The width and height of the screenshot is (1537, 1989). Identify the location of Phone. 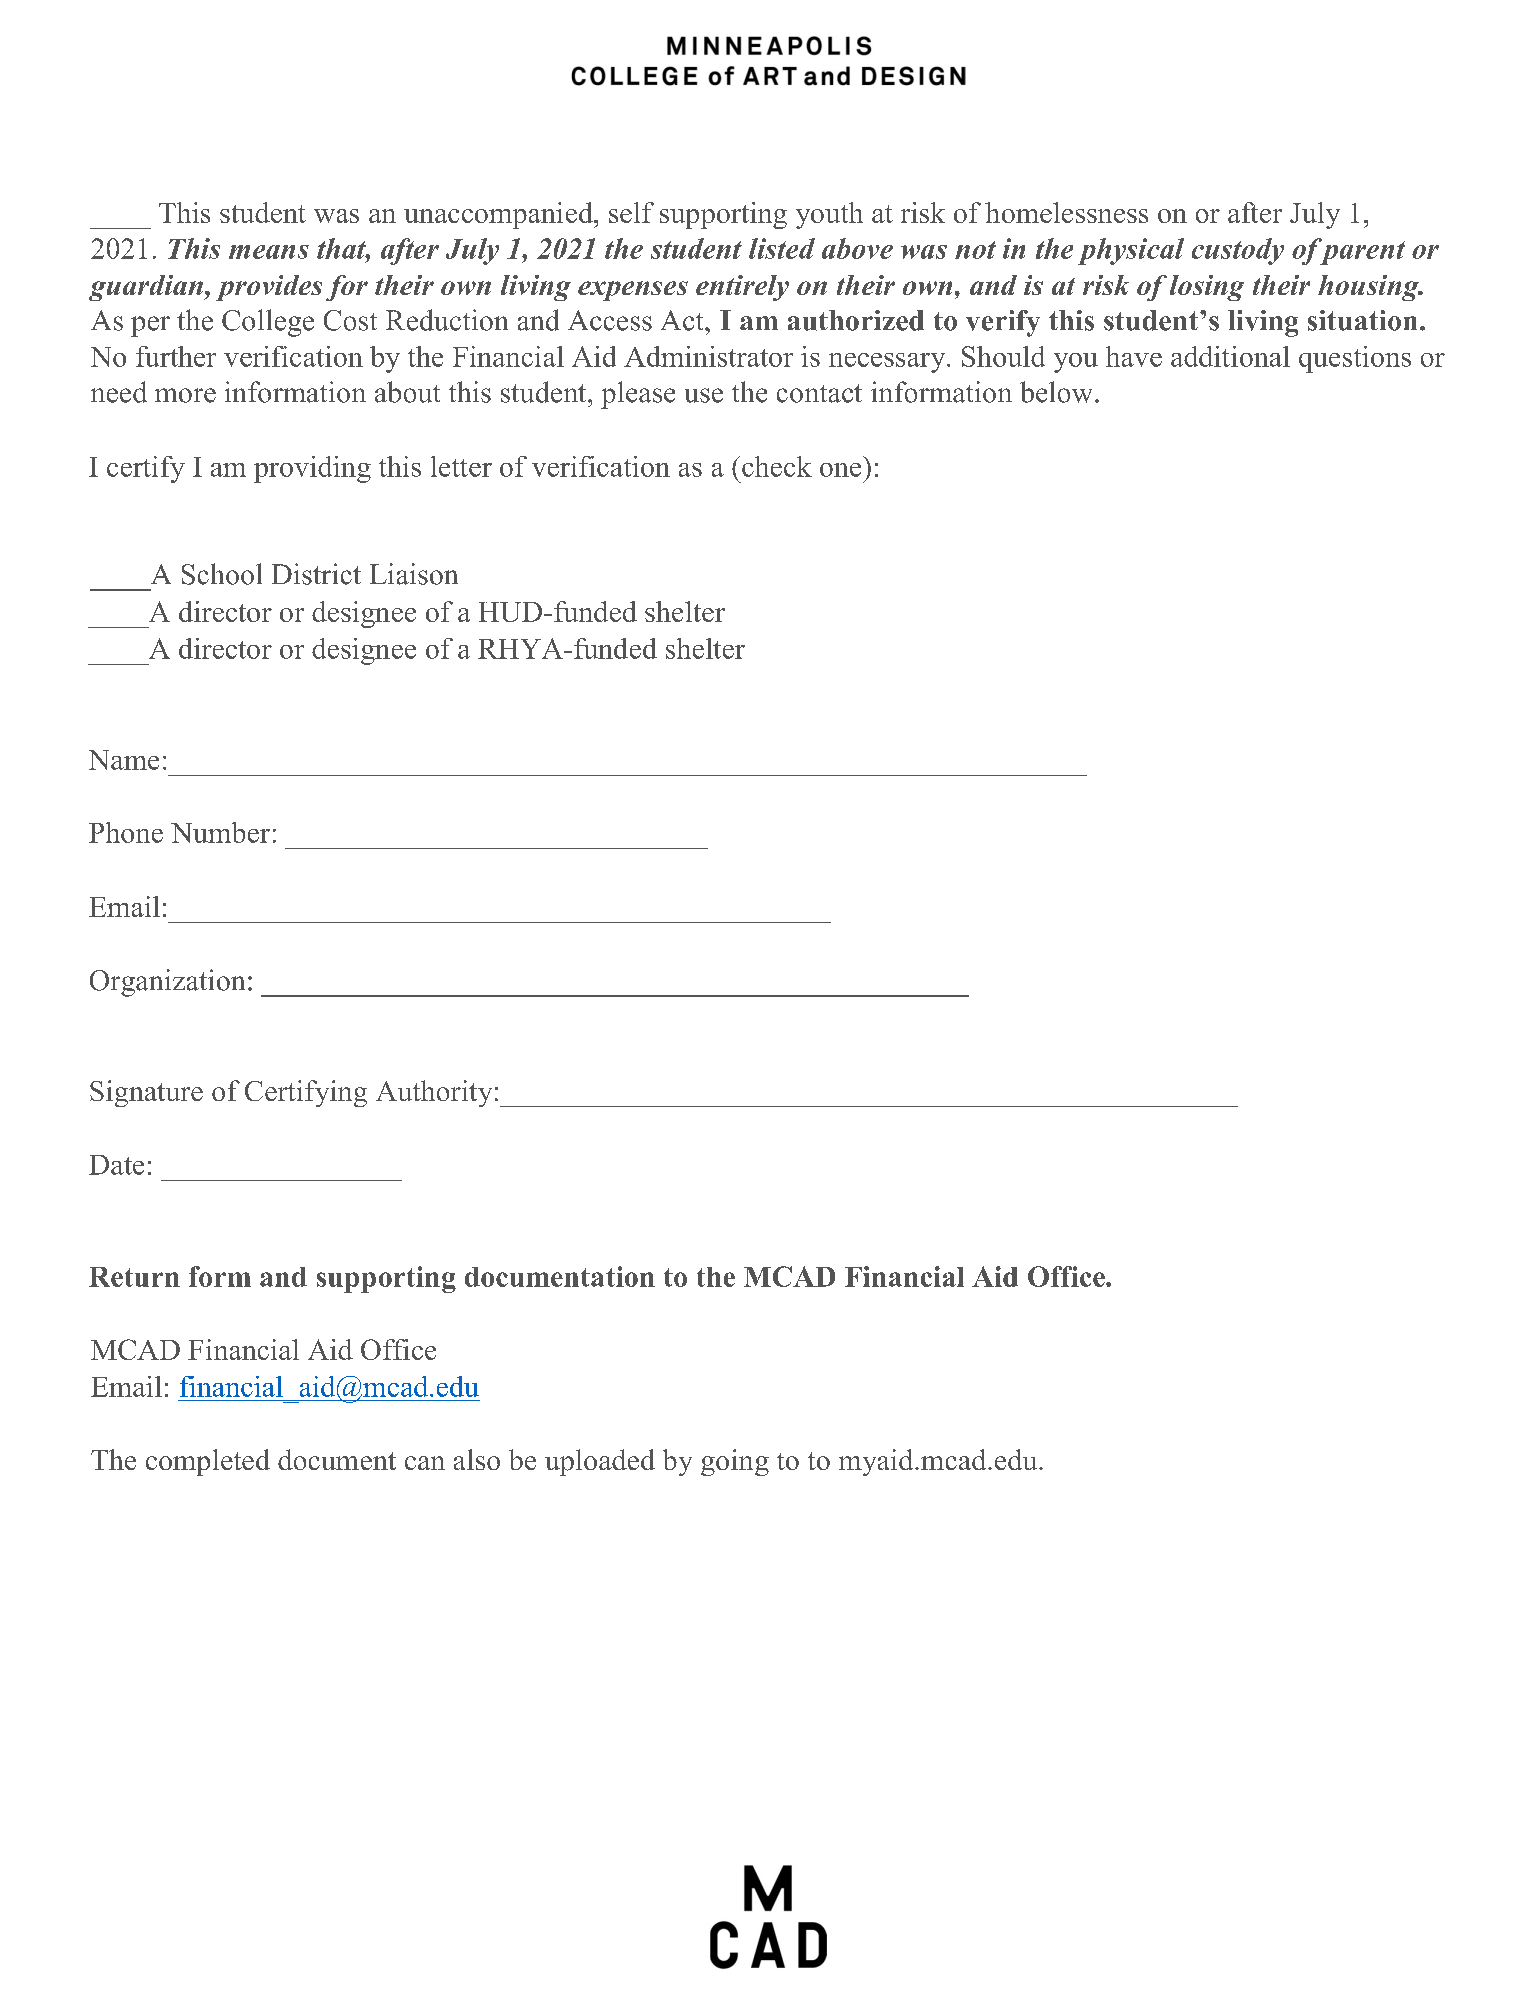
(126, 832).
